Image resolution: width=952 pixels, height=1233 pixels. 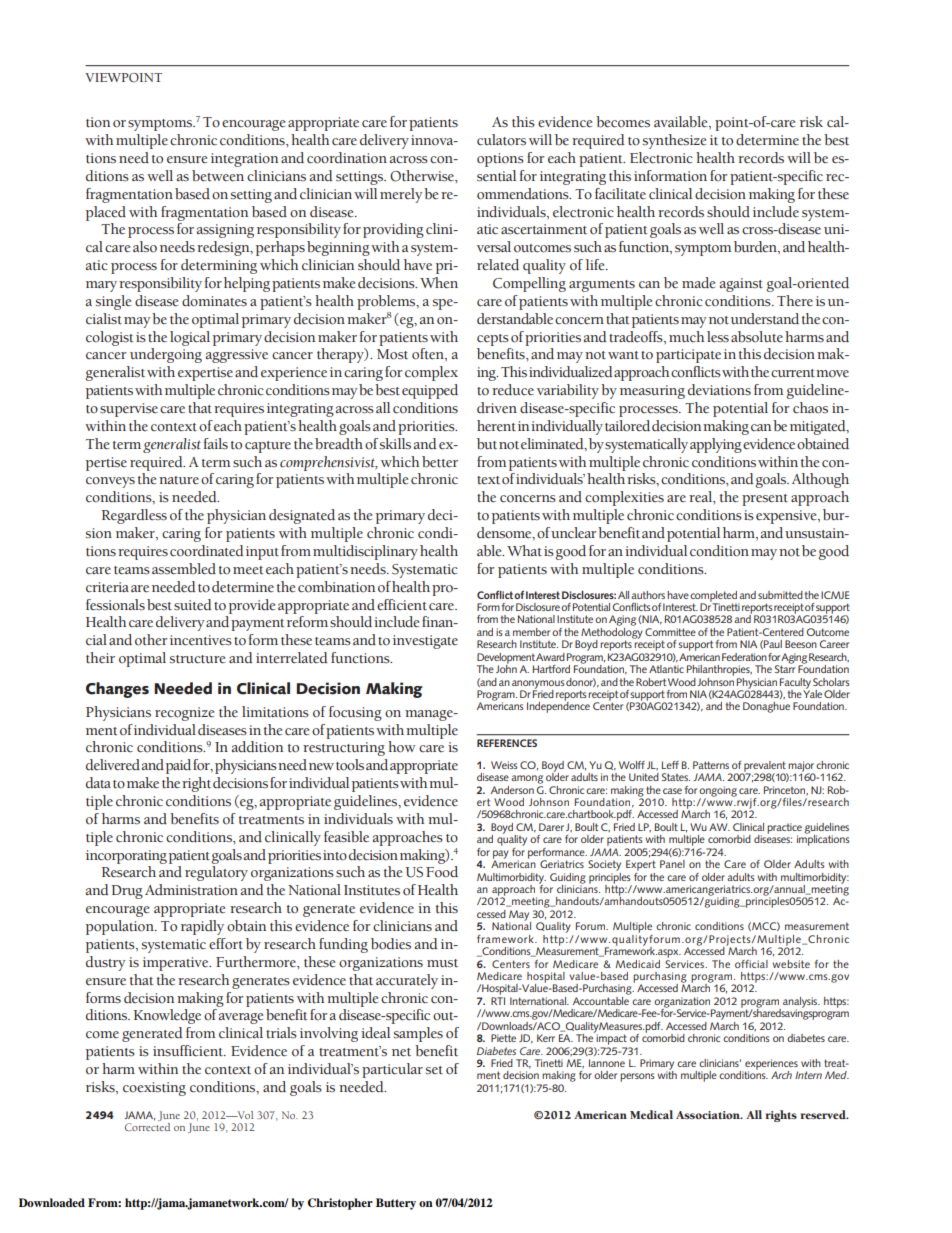 What do you see at coordinates (127, 892) in the screenshot?
I see `Drug` at bounding box center [127, 892].
